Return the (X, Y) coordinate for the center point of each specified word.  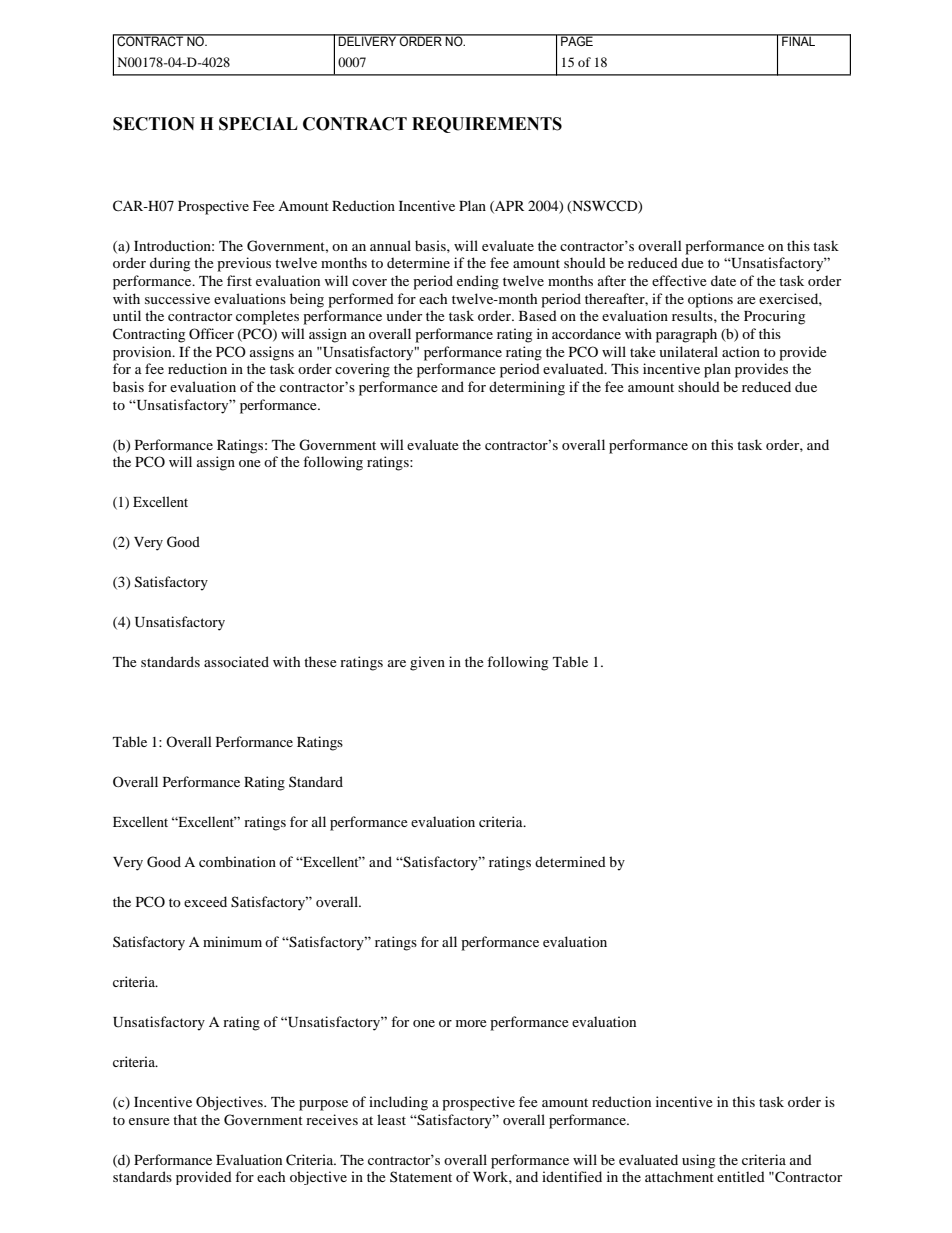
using (698, 1161)
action (741, 351)
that (185, 1119)
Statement (421, 1176)
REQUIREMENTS (487, 125)
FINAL (799, 40)
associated (236, 661)
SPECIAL (258, 124)
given (427, 663)
